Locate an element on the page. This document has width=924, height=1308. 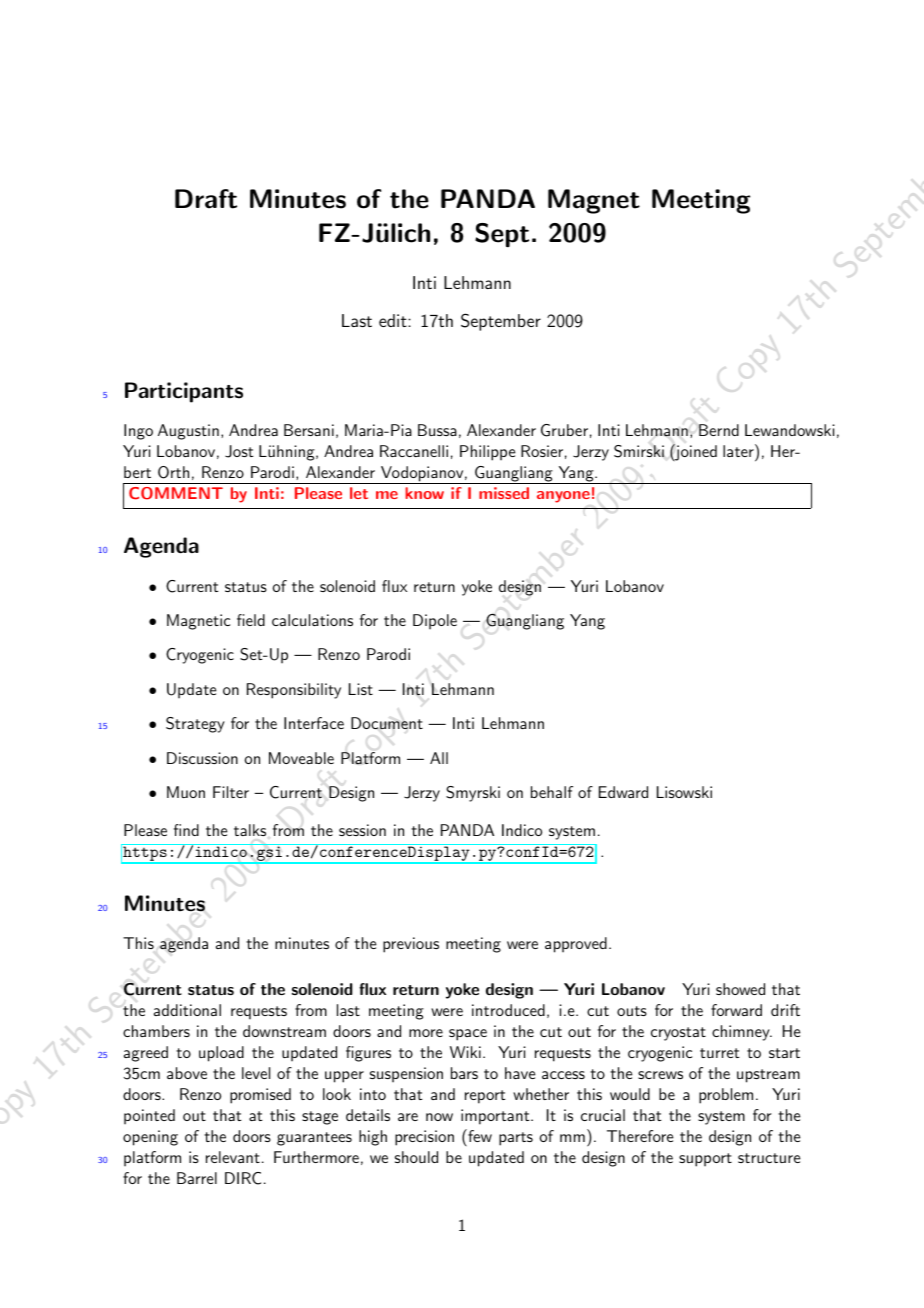
showed is located at coordinates (740, 989).
